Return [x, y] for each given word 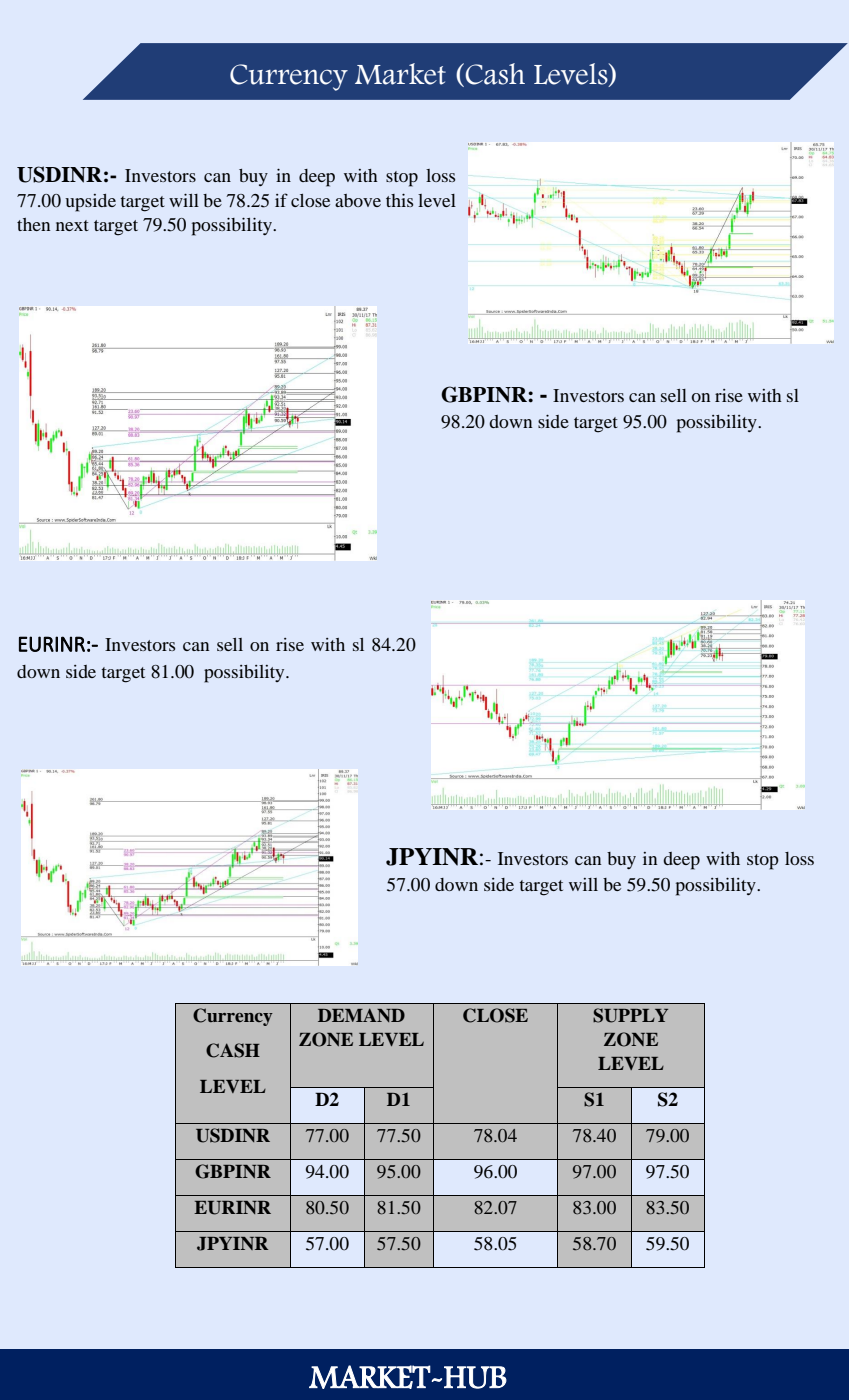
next [72, 225]
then [34, 224]
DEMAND [361, 1015]
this [399, 200]
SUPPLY [630, 1015]
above [358, 200]
